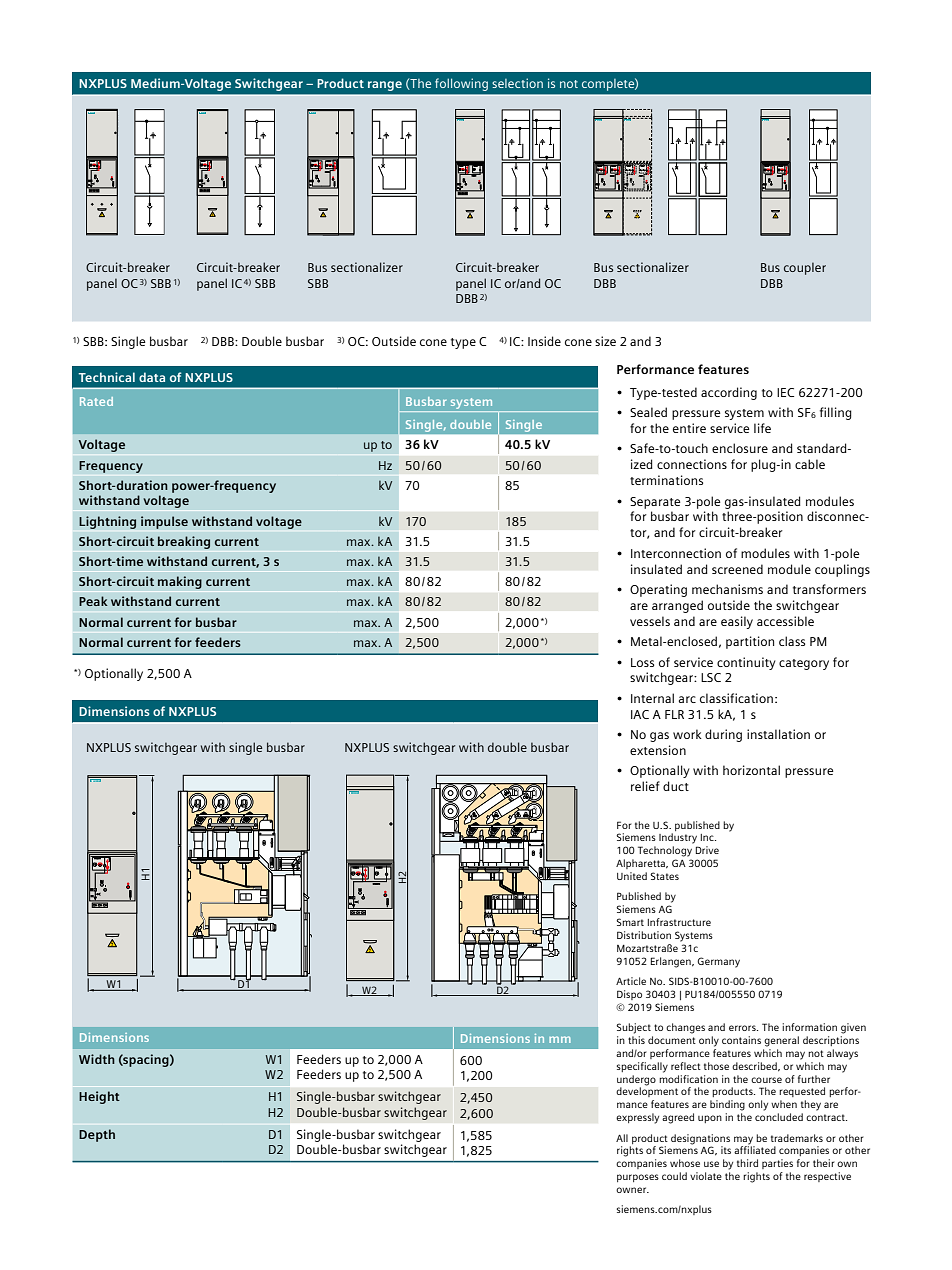 The image size is (952, 1270). What do you see at coordinates (805, 268) in the document?
I see `coupler` at bounding box center [805, 268].
